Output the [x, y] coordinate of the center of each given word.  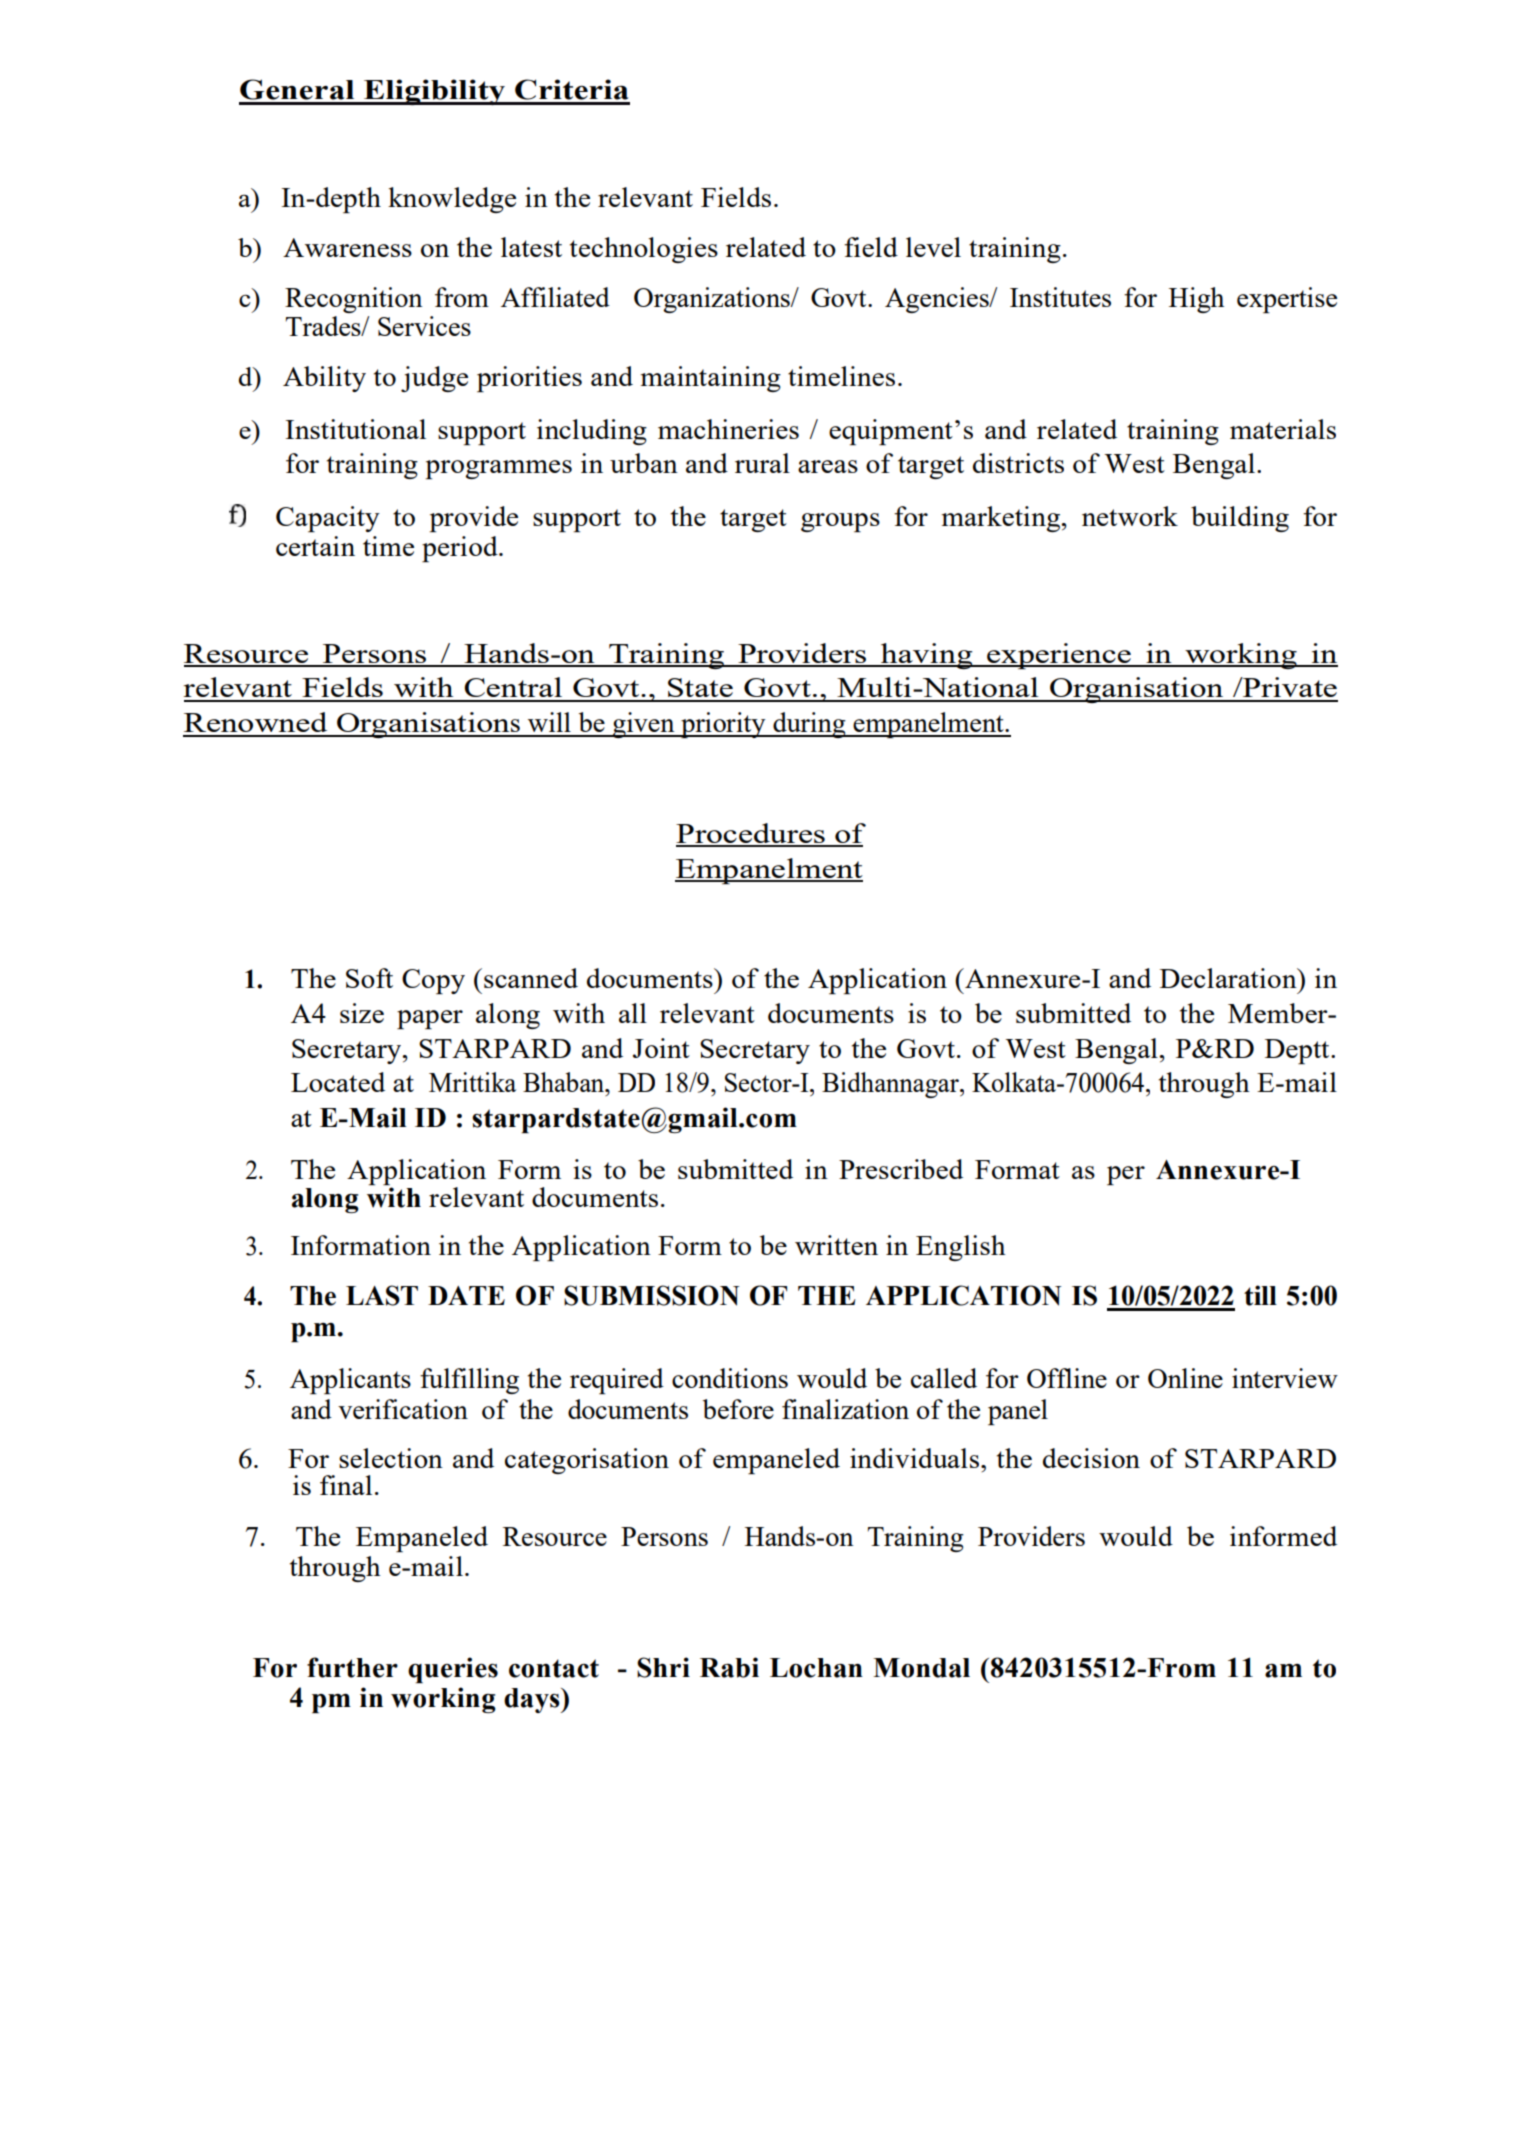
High [1196, 300]
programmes [498, 469]
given [643, 725]
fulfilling [469, 1381]
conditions [730, 1378]
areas [828, 466]
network [1130, 516]
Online [1185, 1378]
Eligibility [435, 92]
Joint [661, 1048]
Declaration [1229, 978]
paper [430, 1019]
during [809, 725]
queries [453, 1670]
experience [1059, 656]
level [933, 247]
